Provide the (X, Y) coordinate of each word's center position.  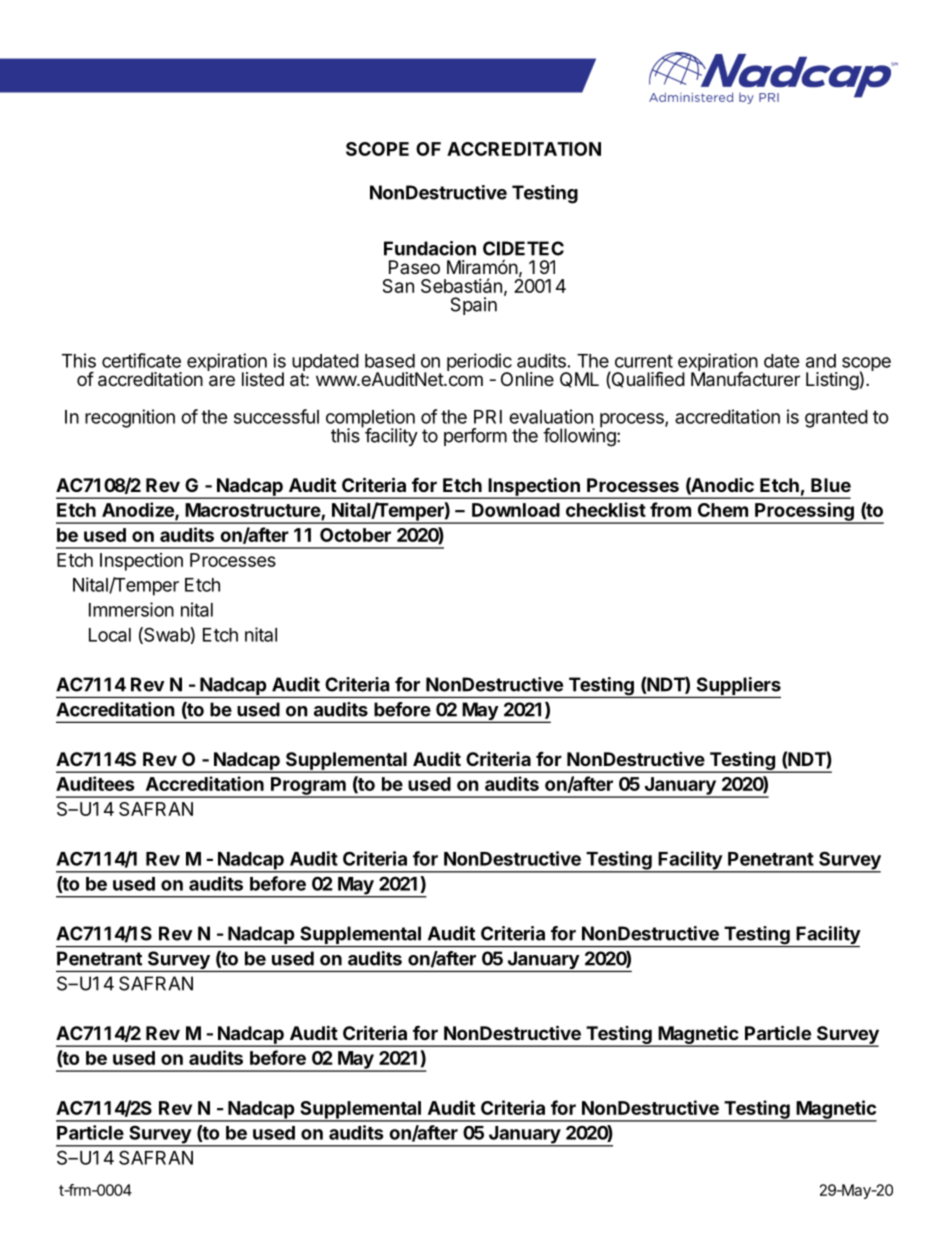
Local (110, 635)
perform (475, 437)
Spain (474, 306)
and (821, 361)
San (398, 286)
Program (308, 787)
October (355, 535)
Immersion (131, 609)
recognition (130, 418)
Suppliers (737, 687)
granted (836, 419)
